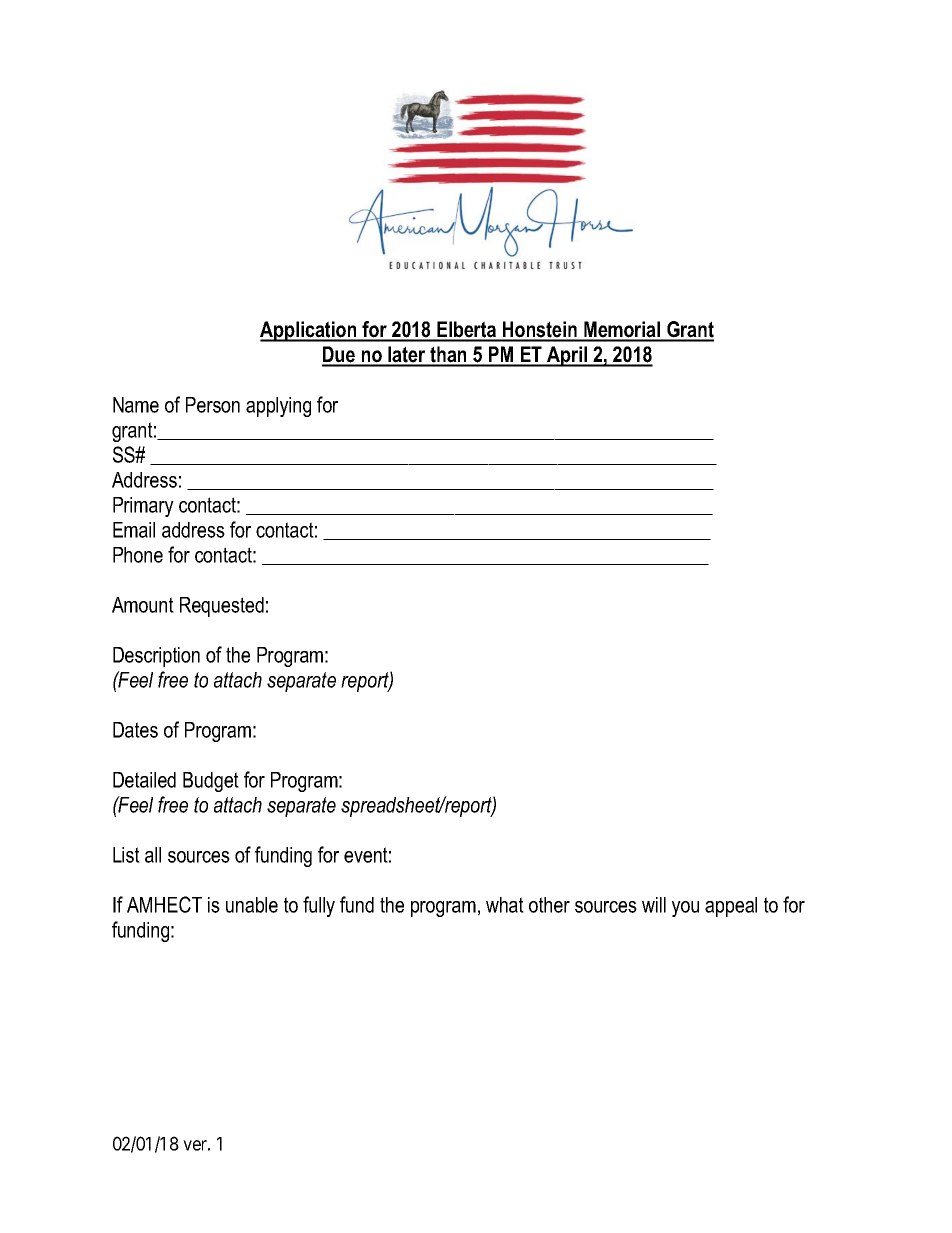 The height and width of the document is (1233, 952). What do you see at coordinates (309, 331) in the document?
I see `Application` at bounding box center [309, 331].
